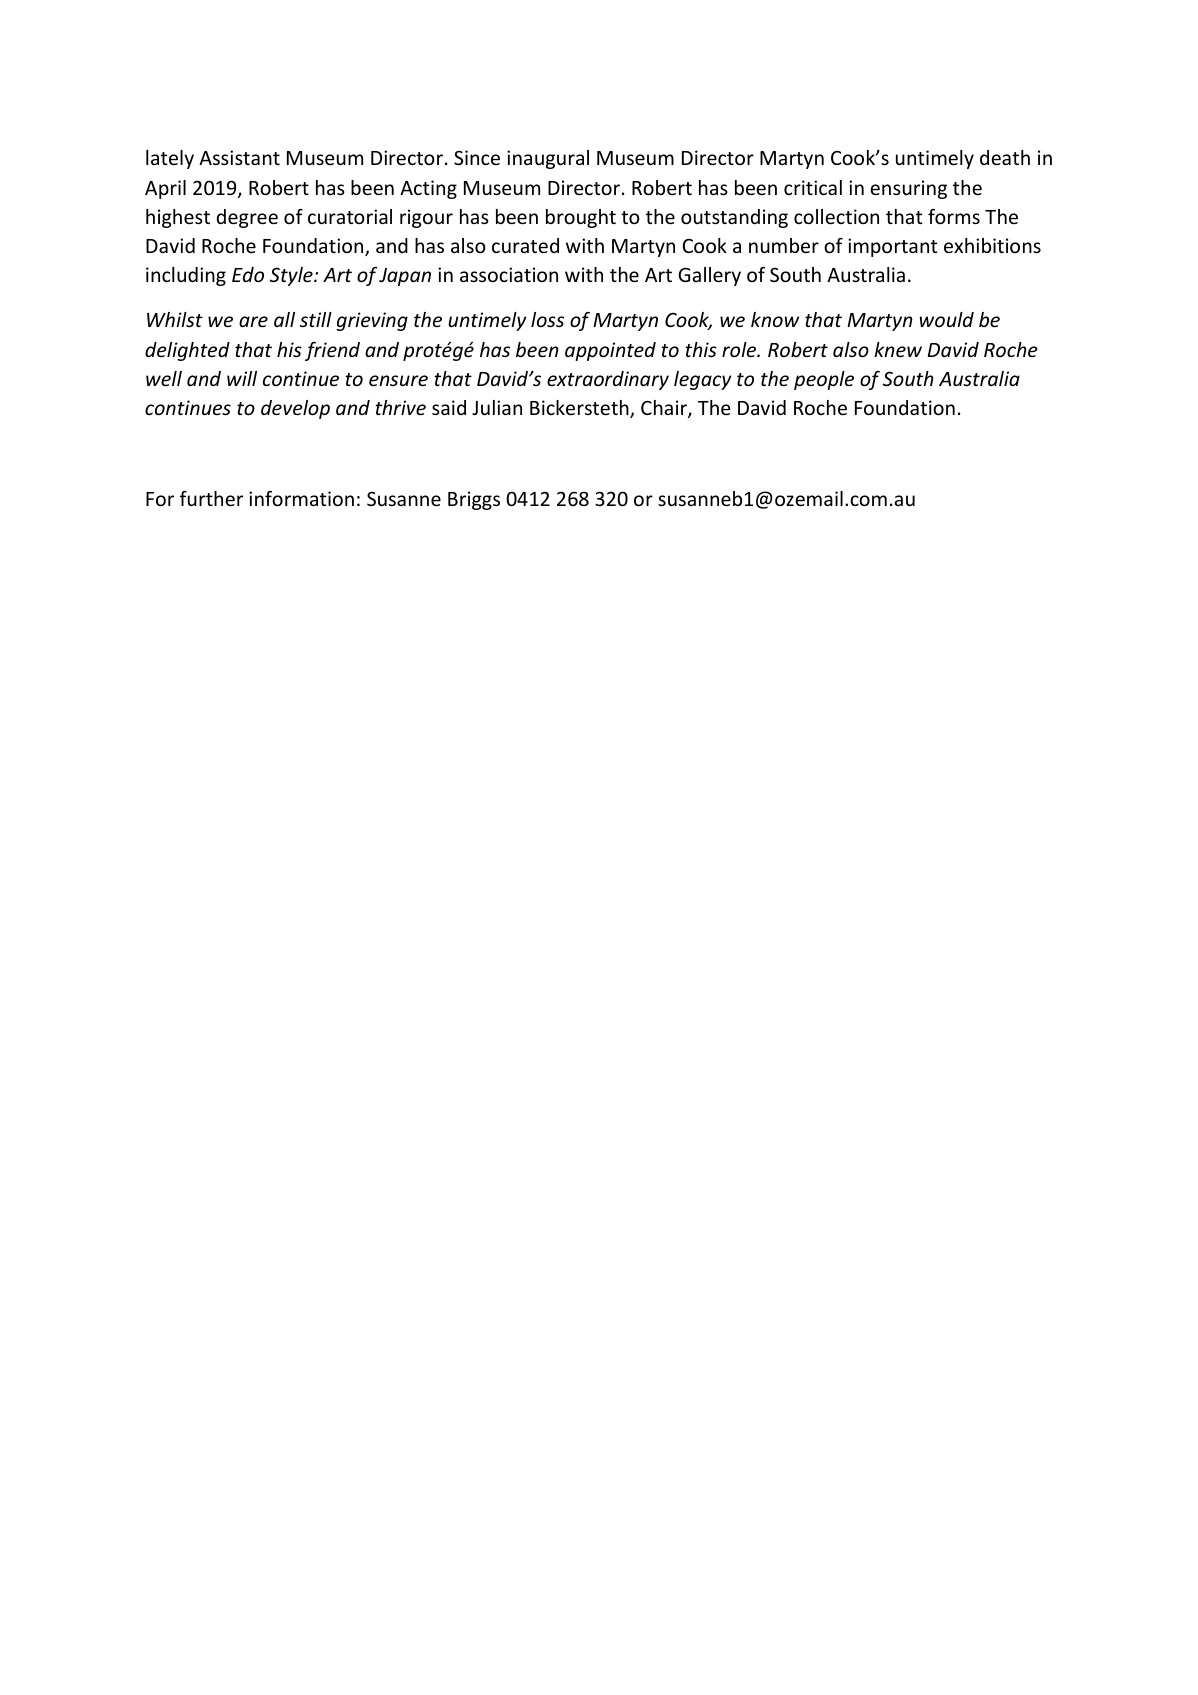  Describe the element at coordinates (242, 378) in the document. I see `will` at that location.
